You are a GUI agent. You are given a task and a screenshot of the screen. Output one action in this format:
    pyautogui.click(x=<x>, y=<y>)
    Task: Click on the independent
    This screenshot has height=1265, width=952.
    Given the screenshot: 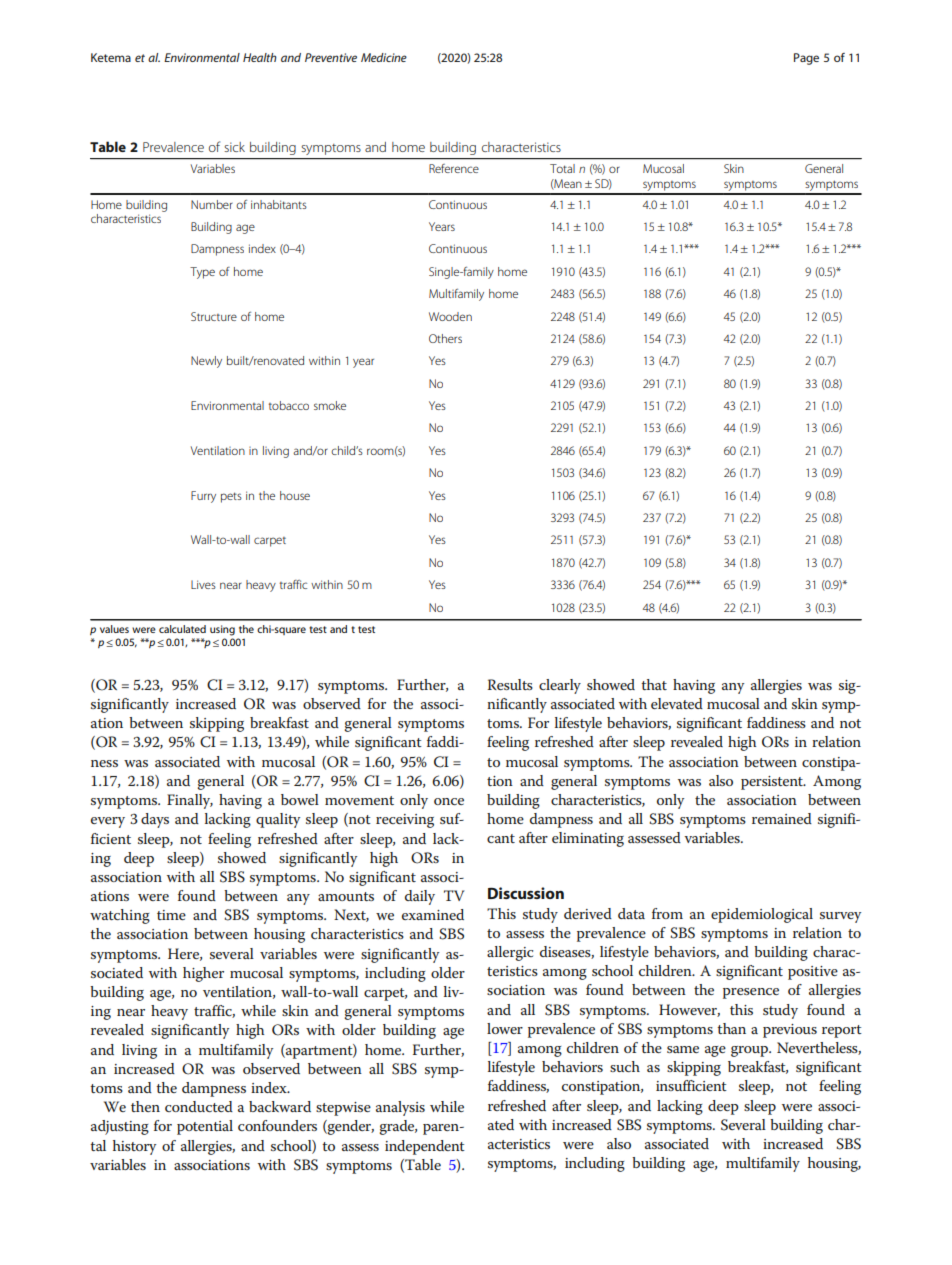 What is the action you would take?
    pyautogui.click(x=425, y=1147)
